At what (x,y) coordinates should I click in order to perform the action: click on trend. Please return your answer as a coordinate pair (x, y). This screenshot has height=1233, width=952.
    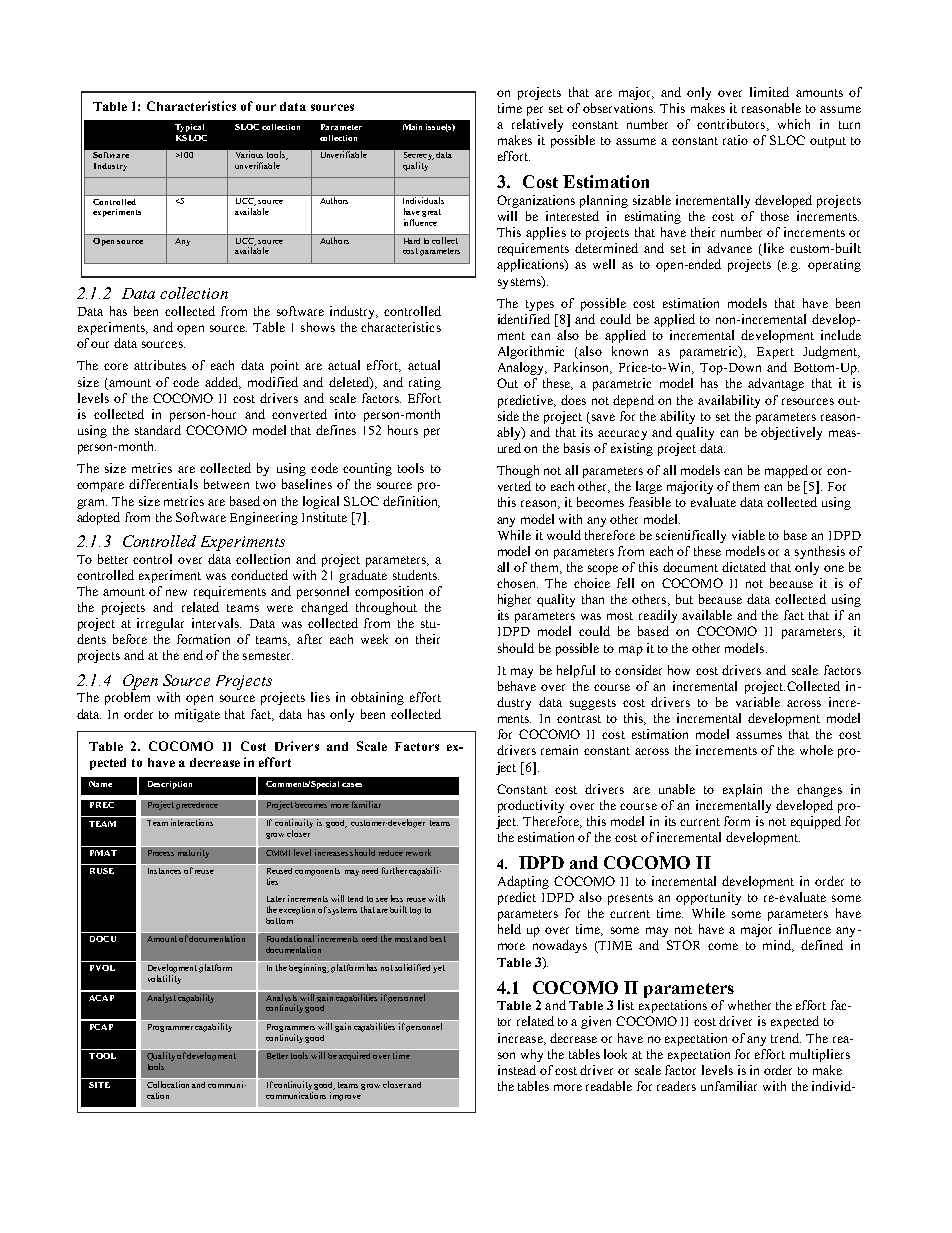
    Looking at the image, I should click on (786, 1038).
